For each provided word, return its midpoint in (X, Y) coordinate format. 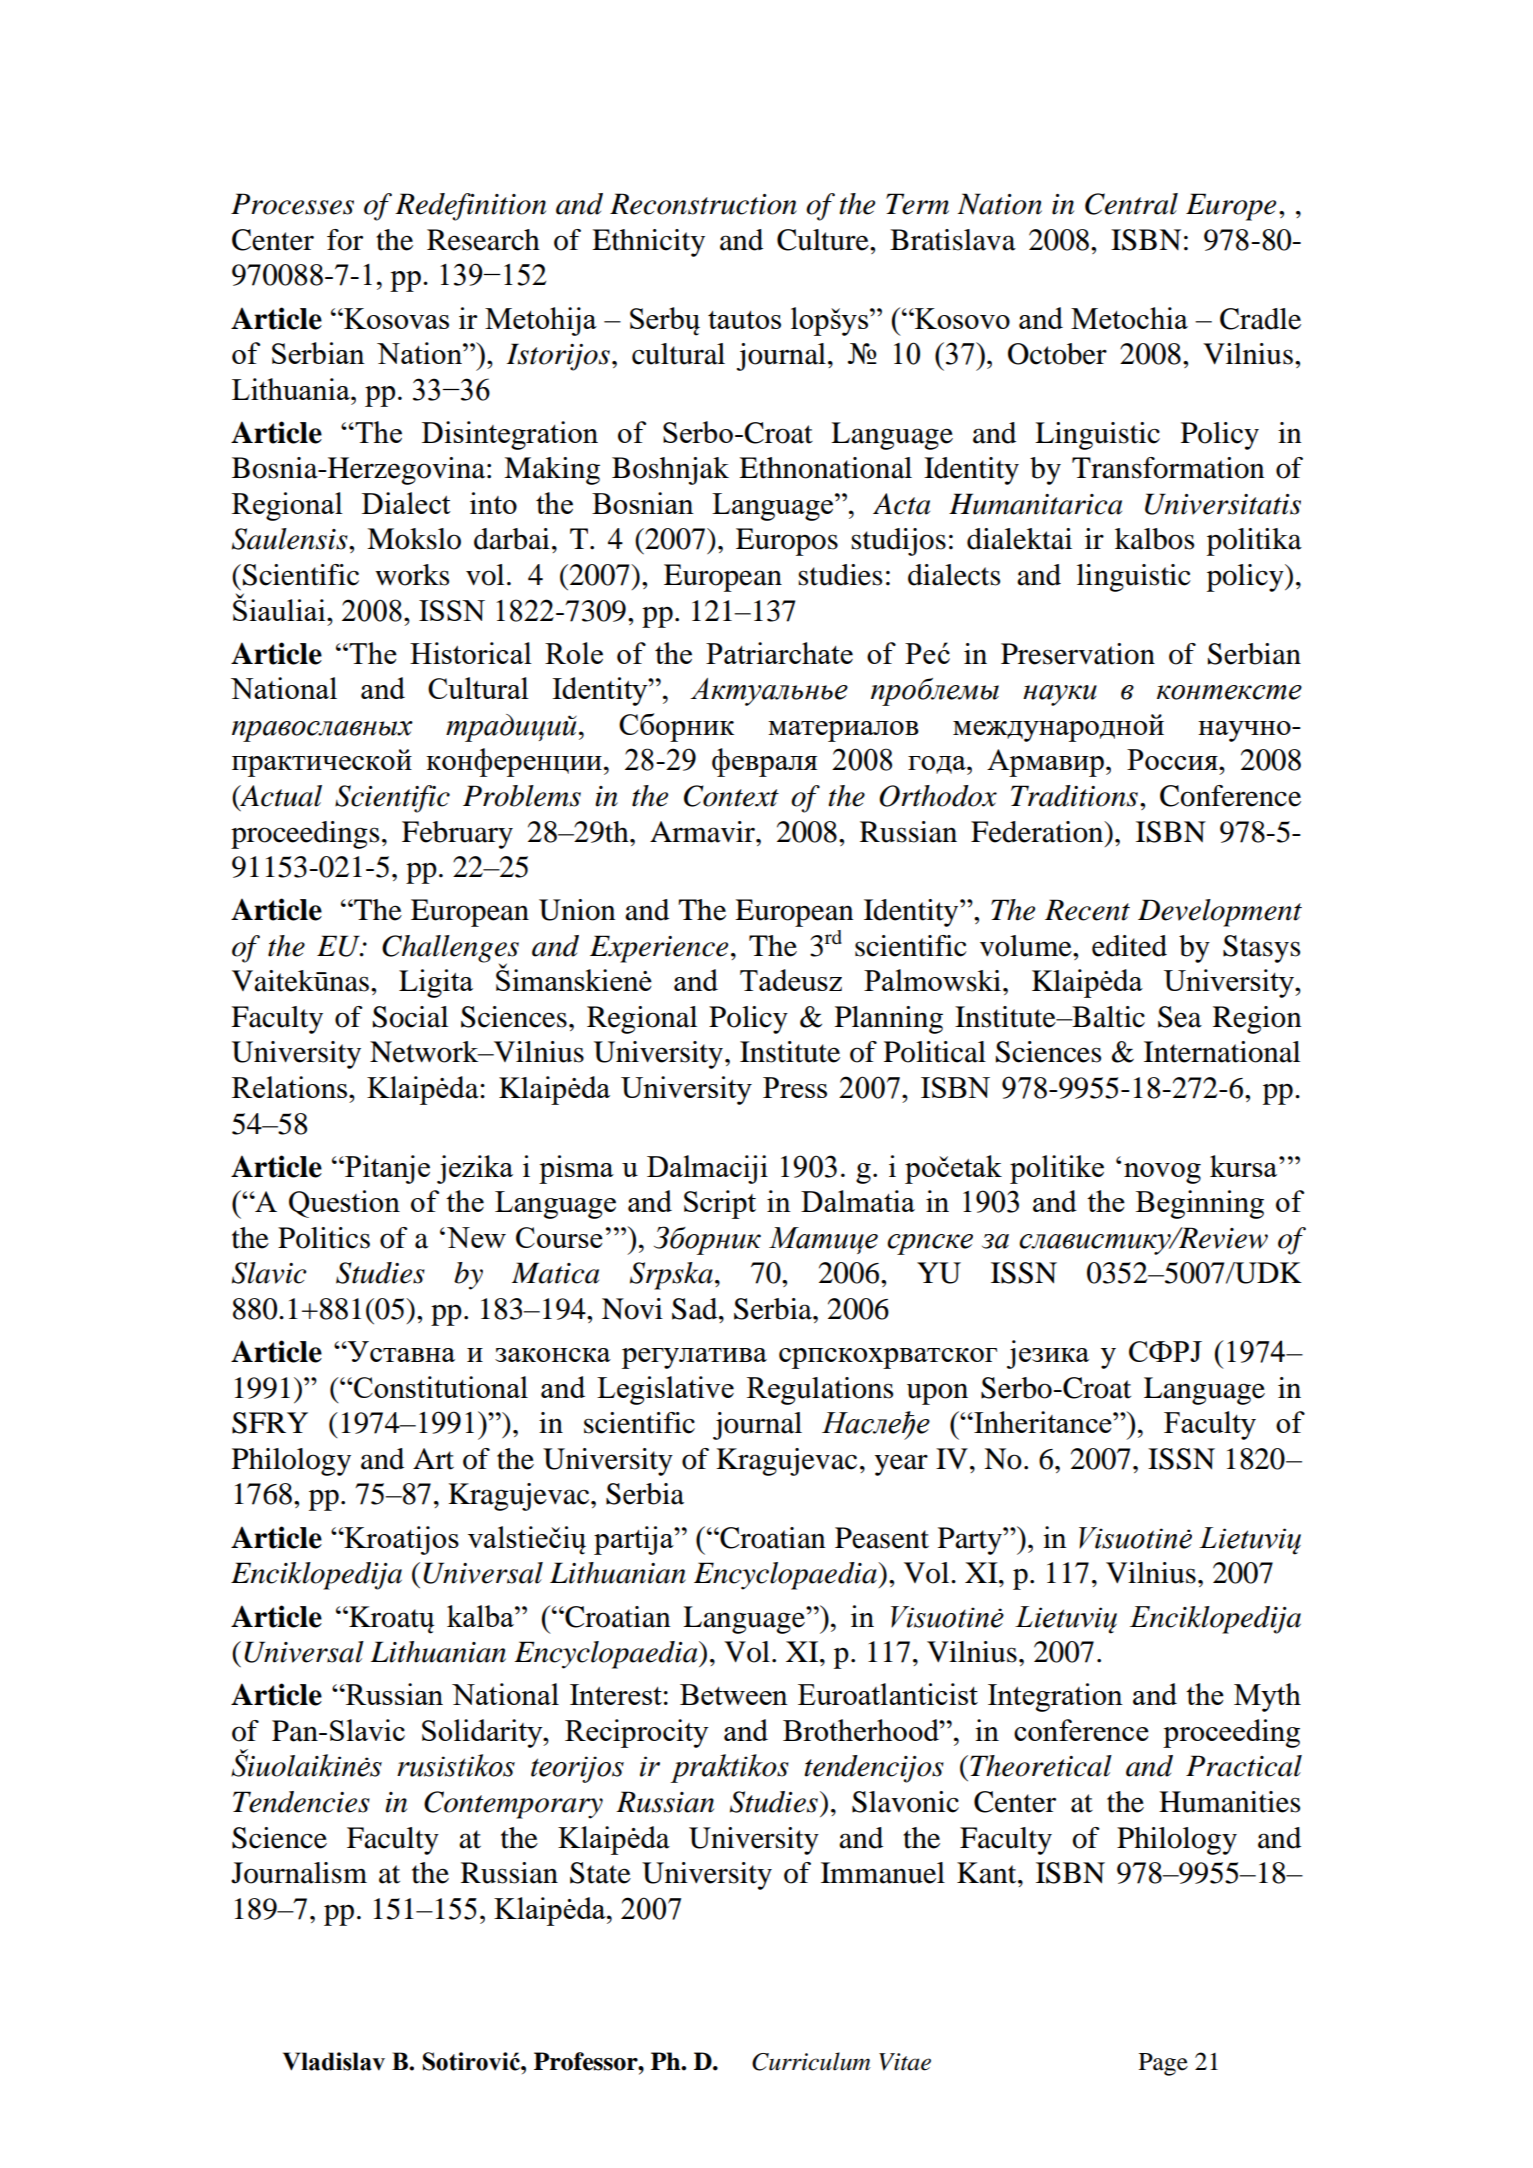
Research (483, 240)
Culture (824, 240)
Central (1131, 204)
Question (344, 1204)
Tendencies (301, 1802)
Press (795, 1087)
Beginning (1200, 1204)
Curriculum (811, 2061)
